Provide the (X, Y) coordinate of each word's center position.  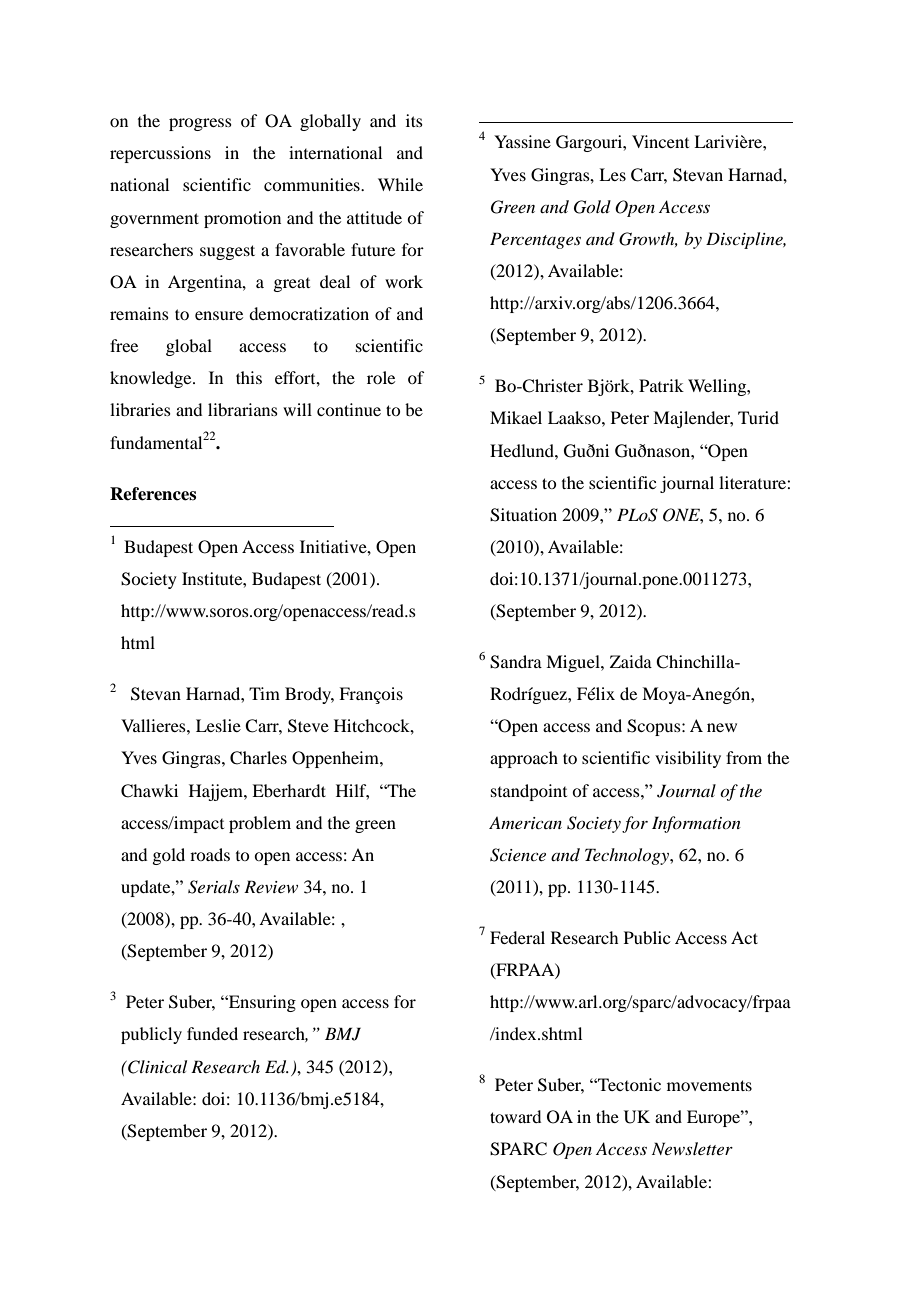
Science (518, 855)
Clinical (156, 1067)
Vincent (660, 141)
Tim (264, 693)
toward (515, 1116)
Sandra (516, 662)
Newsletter (692, 1148)
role (381, 377)
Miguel (574, 663)
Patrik (661, 385)
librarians (243, 409)
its (414, 120)
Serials (214, 887)
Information (696, 824)
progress (200, 124)
